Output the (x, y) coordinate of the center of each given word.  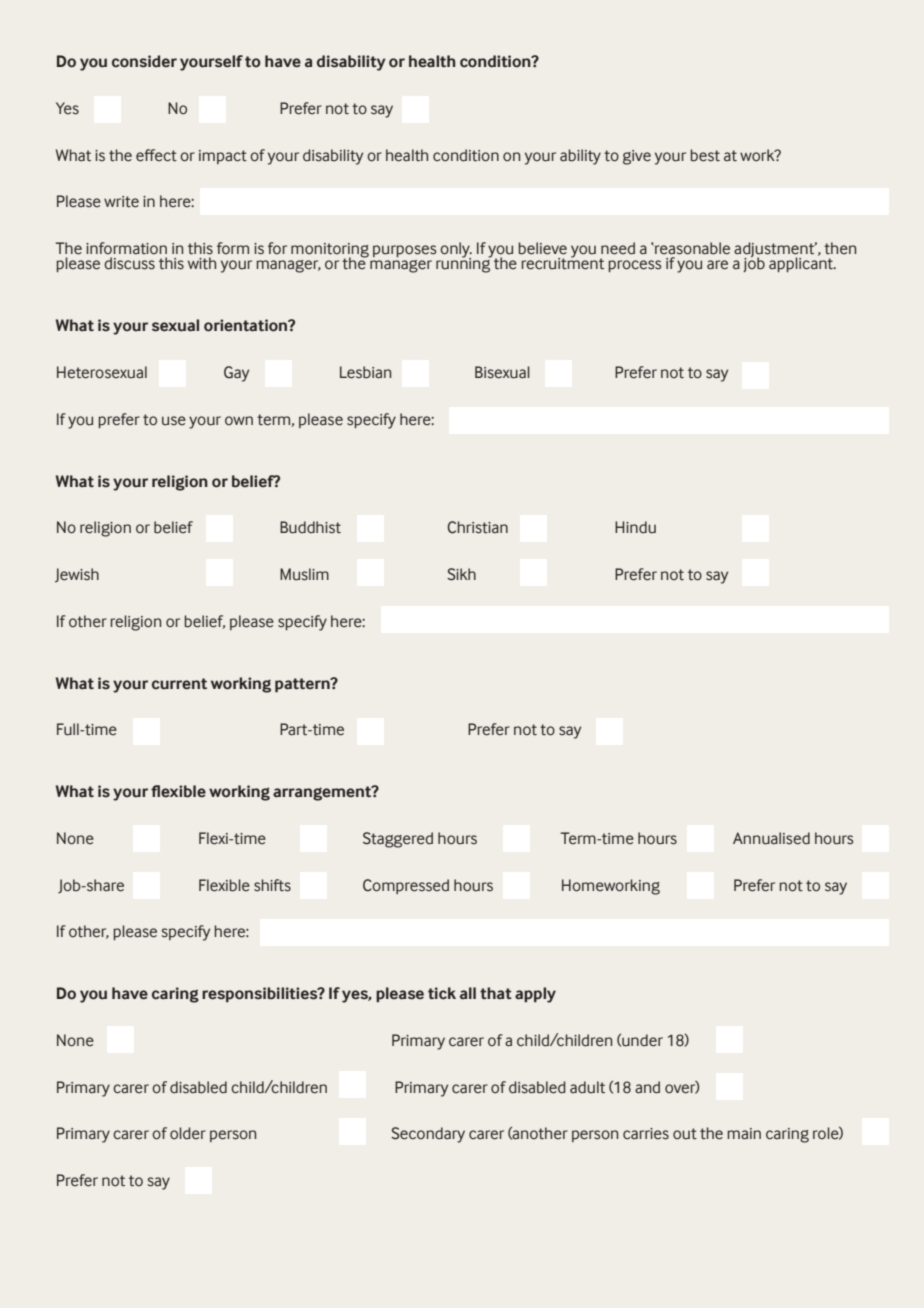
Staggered (398, 840)
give (637, 157)
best (705, 155)
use (174, 421)
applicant (802, 263)
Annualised (771, 838)
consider (144, 61)
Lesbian (365, 372)
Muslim (304, 574)
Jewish (77, 575)
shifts (272, 885)
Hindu (635, 527)
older (188, 1133)
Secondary (428, 1135)
